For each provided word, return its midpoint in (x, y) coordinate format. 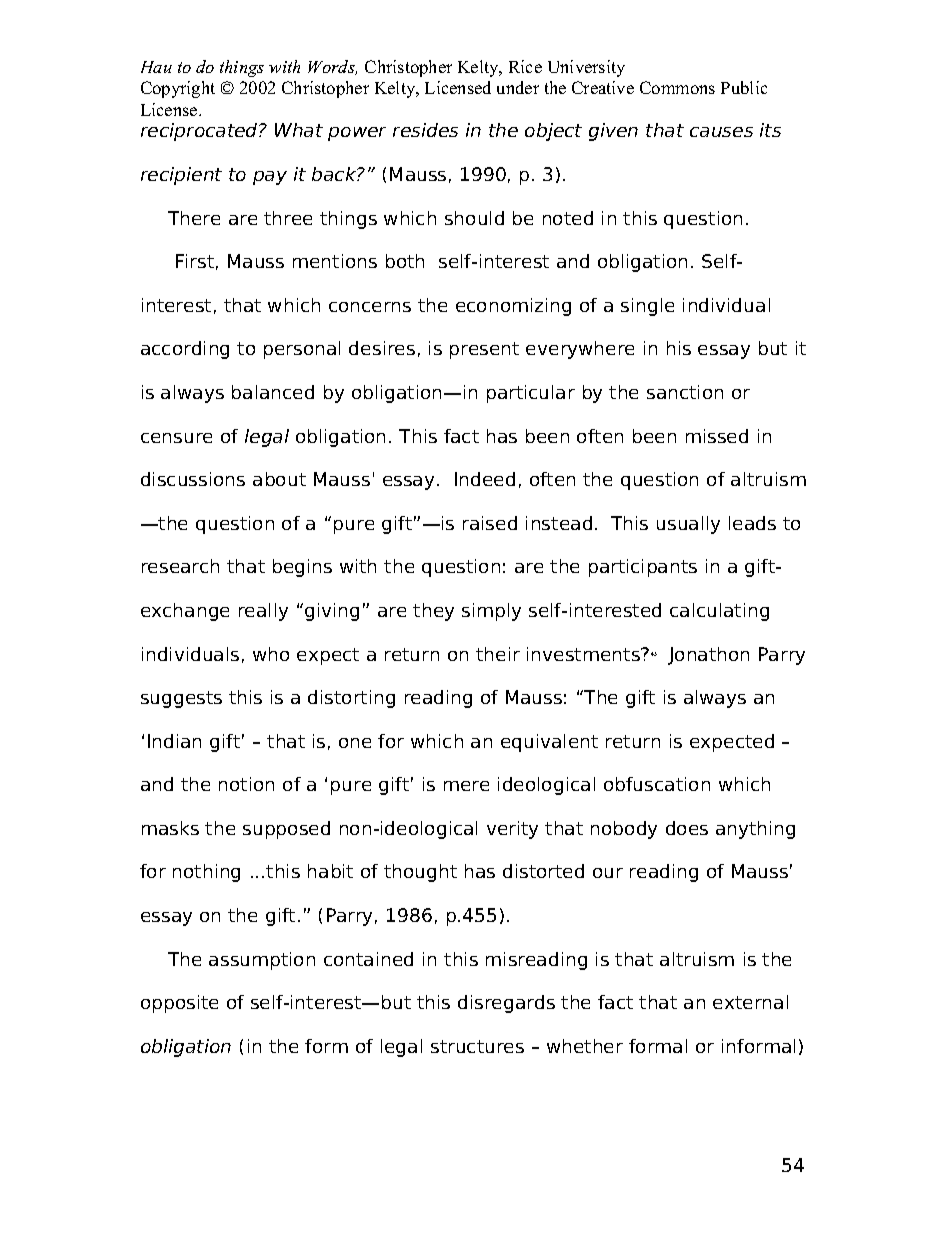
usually (688, 525)
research (180, 566)
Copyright (178, 89)
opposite (179, 1004)
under (518, 87)
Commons (677, 87)
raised (490, 523)
